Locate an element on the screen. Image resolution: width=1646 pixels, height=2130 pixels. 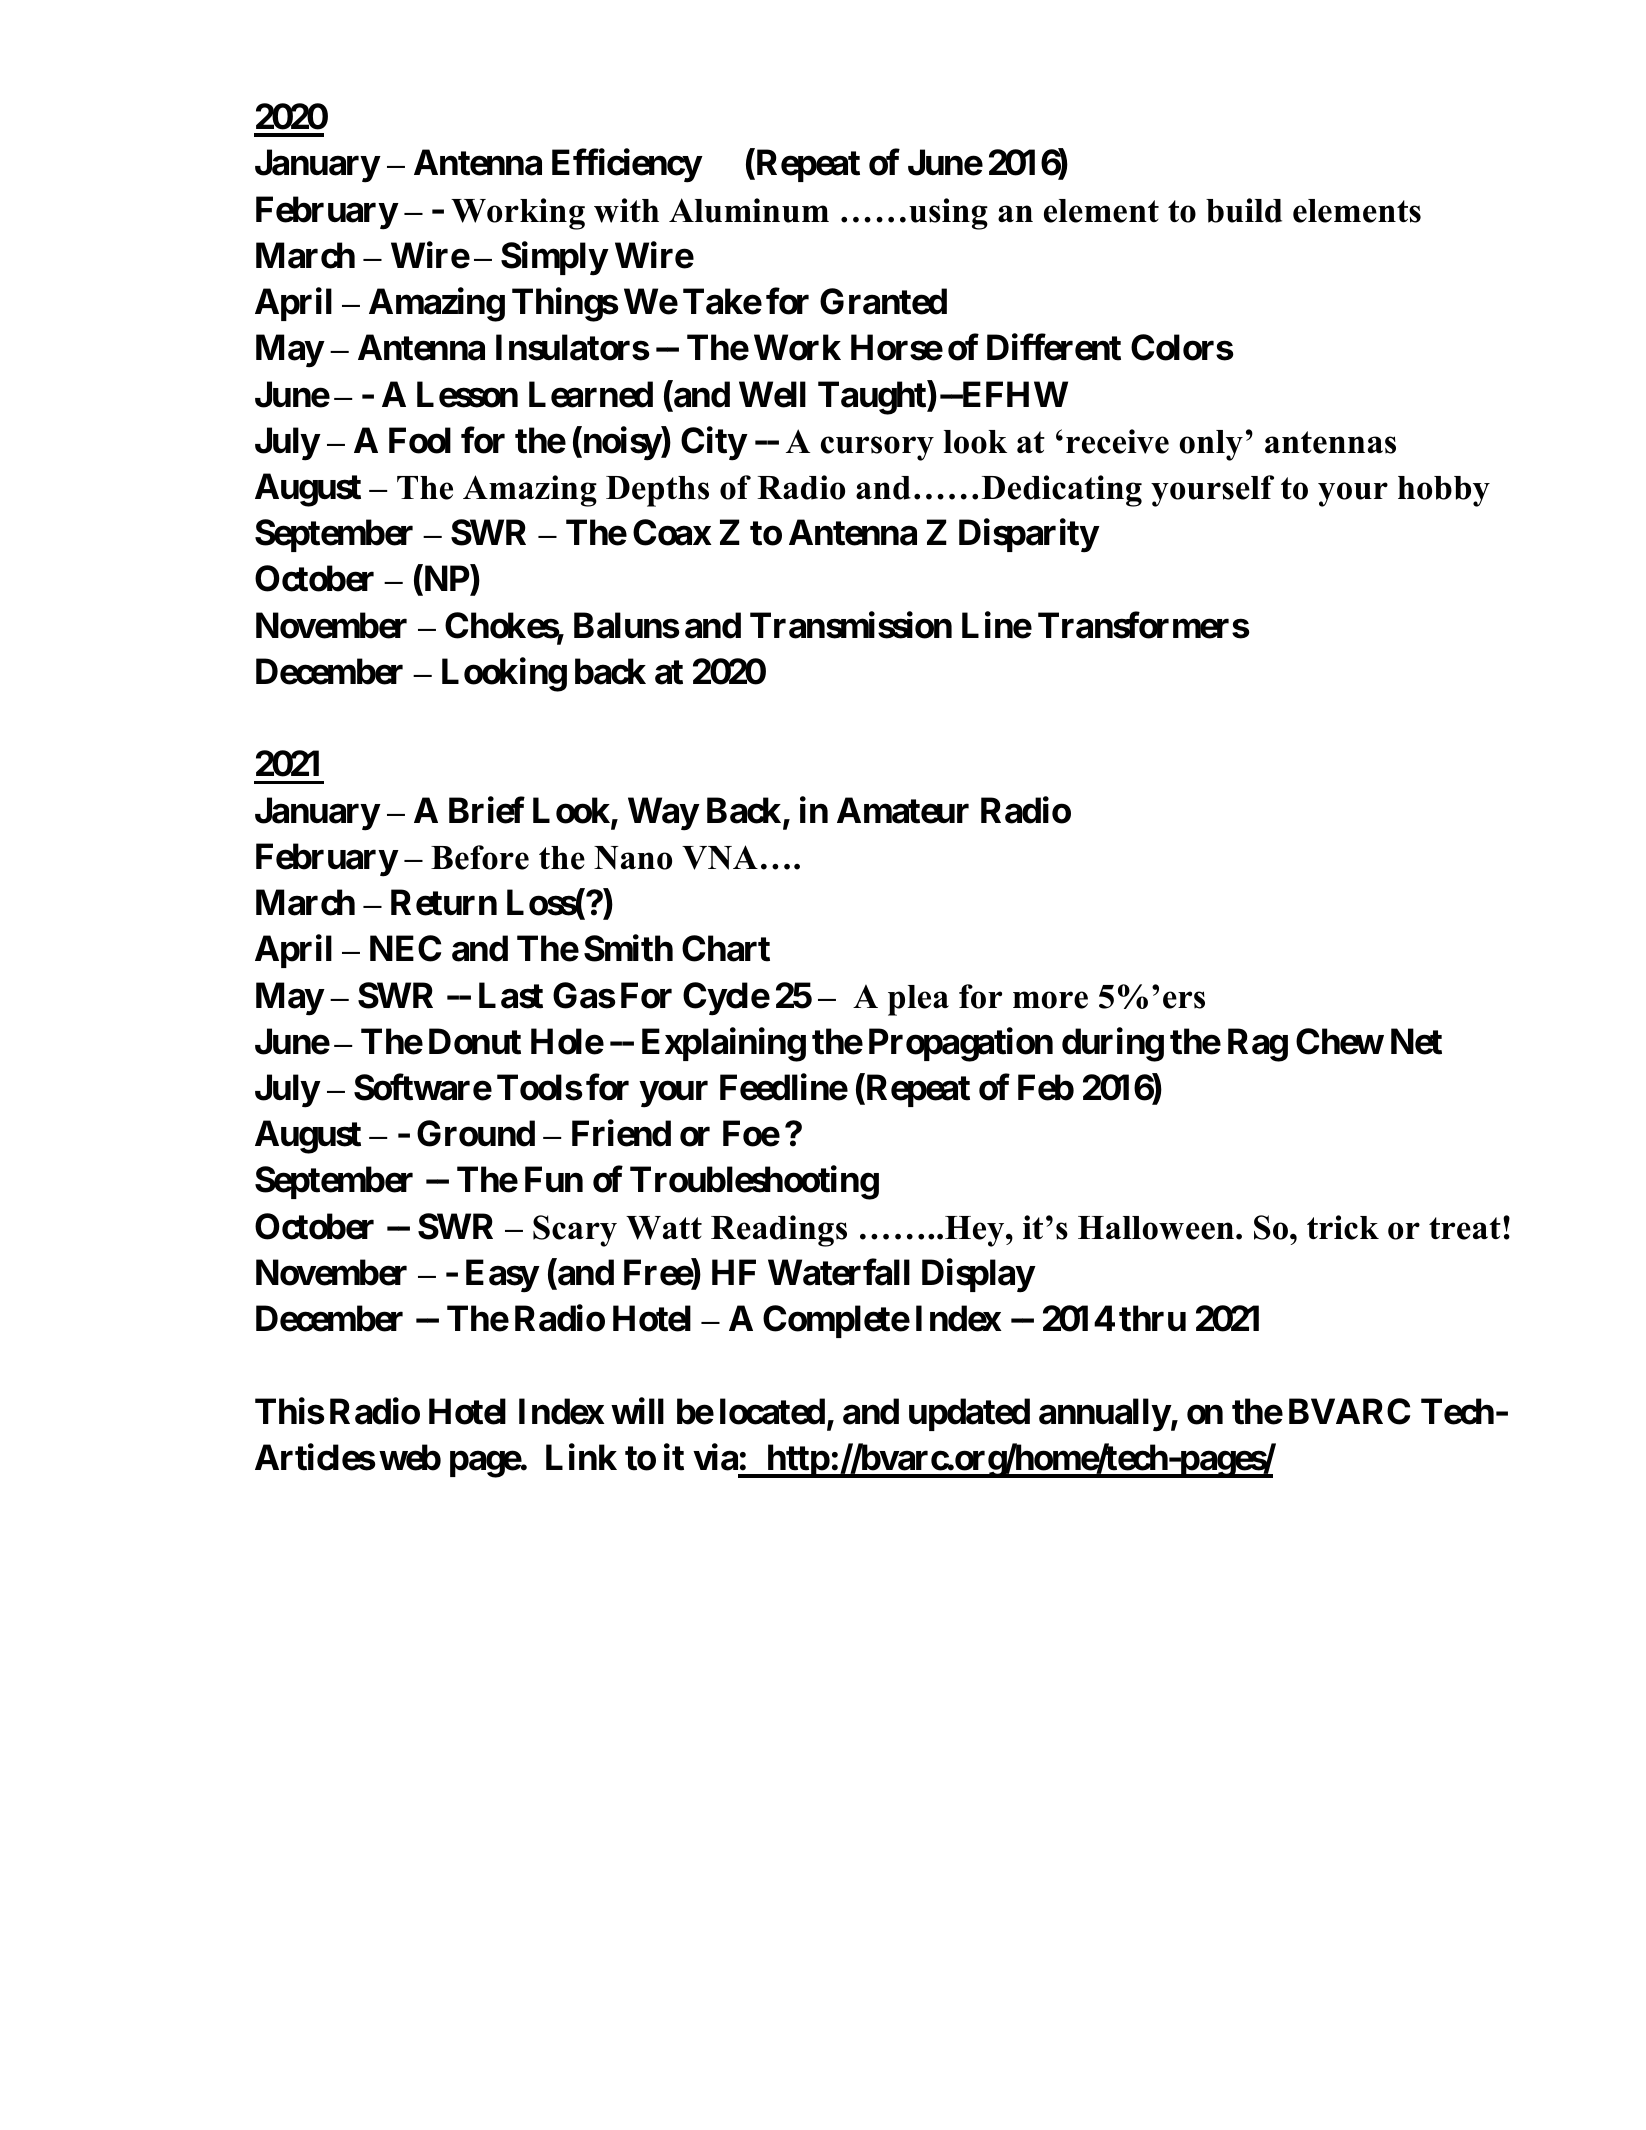
hobby is located at coordinates (1444, 491).
